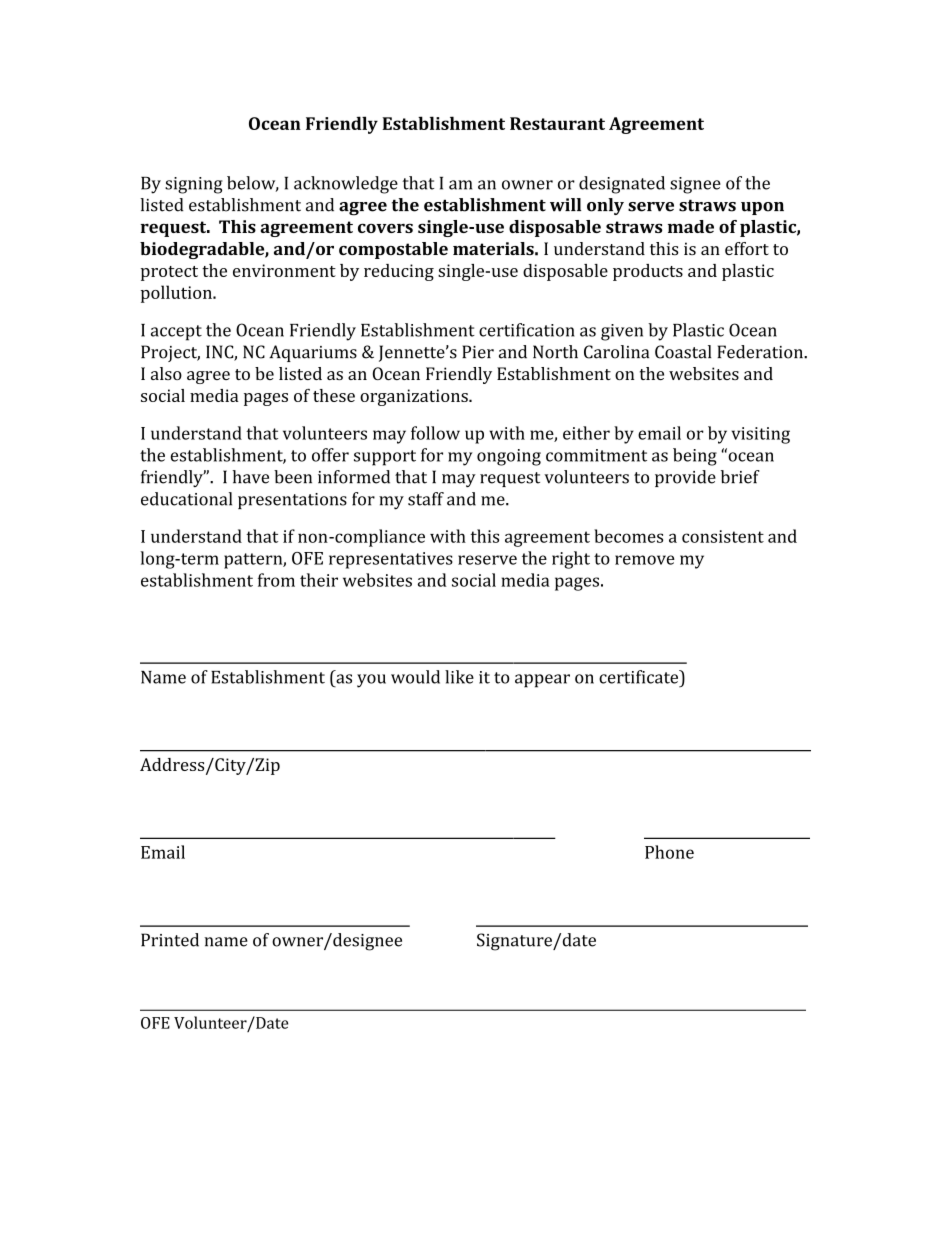 The image size is (952, 1233). I want to click on certificate, so click(640, 677).
